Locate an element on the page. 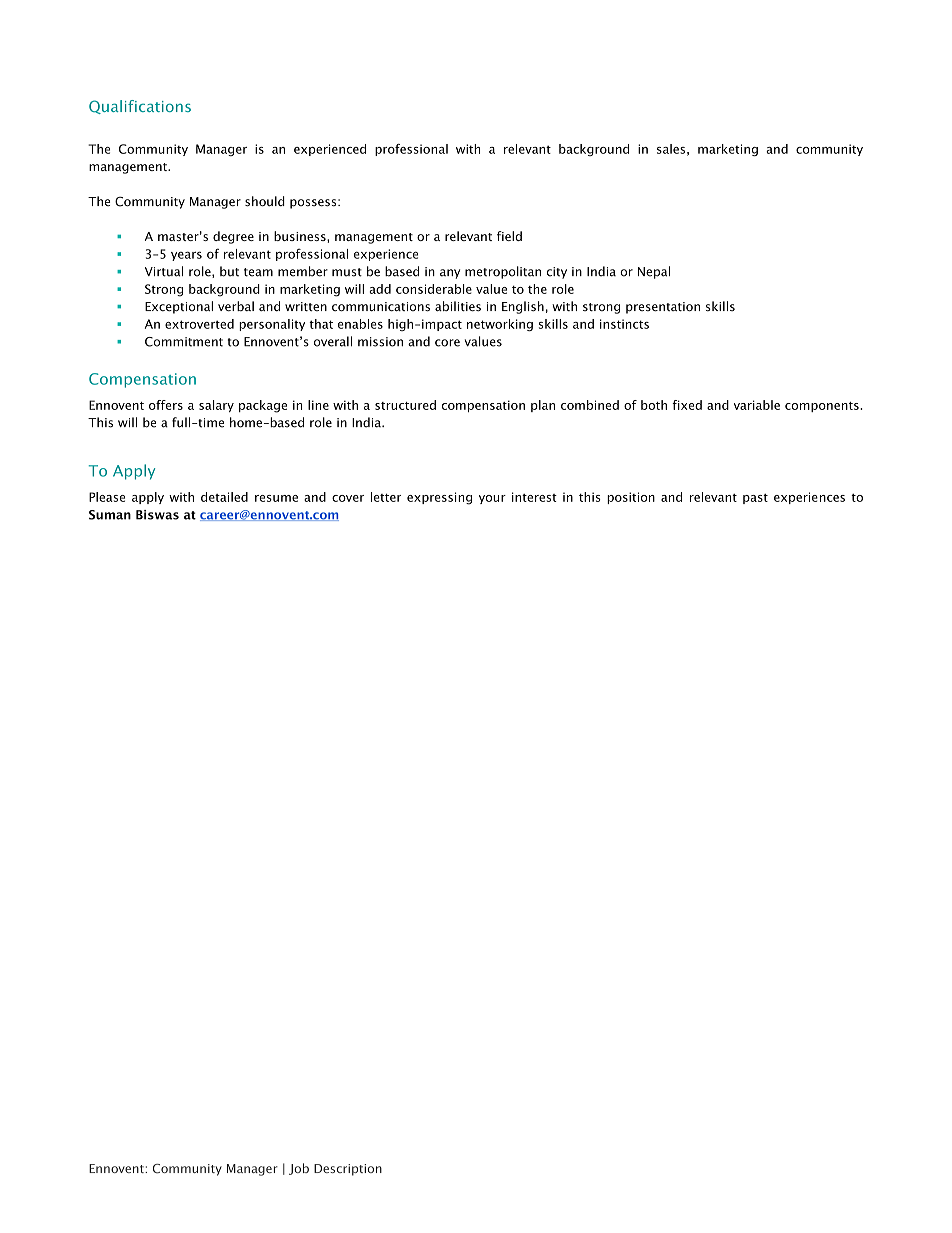 Image resolution: width=952 pixels, height=1233 pixels. your is located at coordinates (492, 499).
